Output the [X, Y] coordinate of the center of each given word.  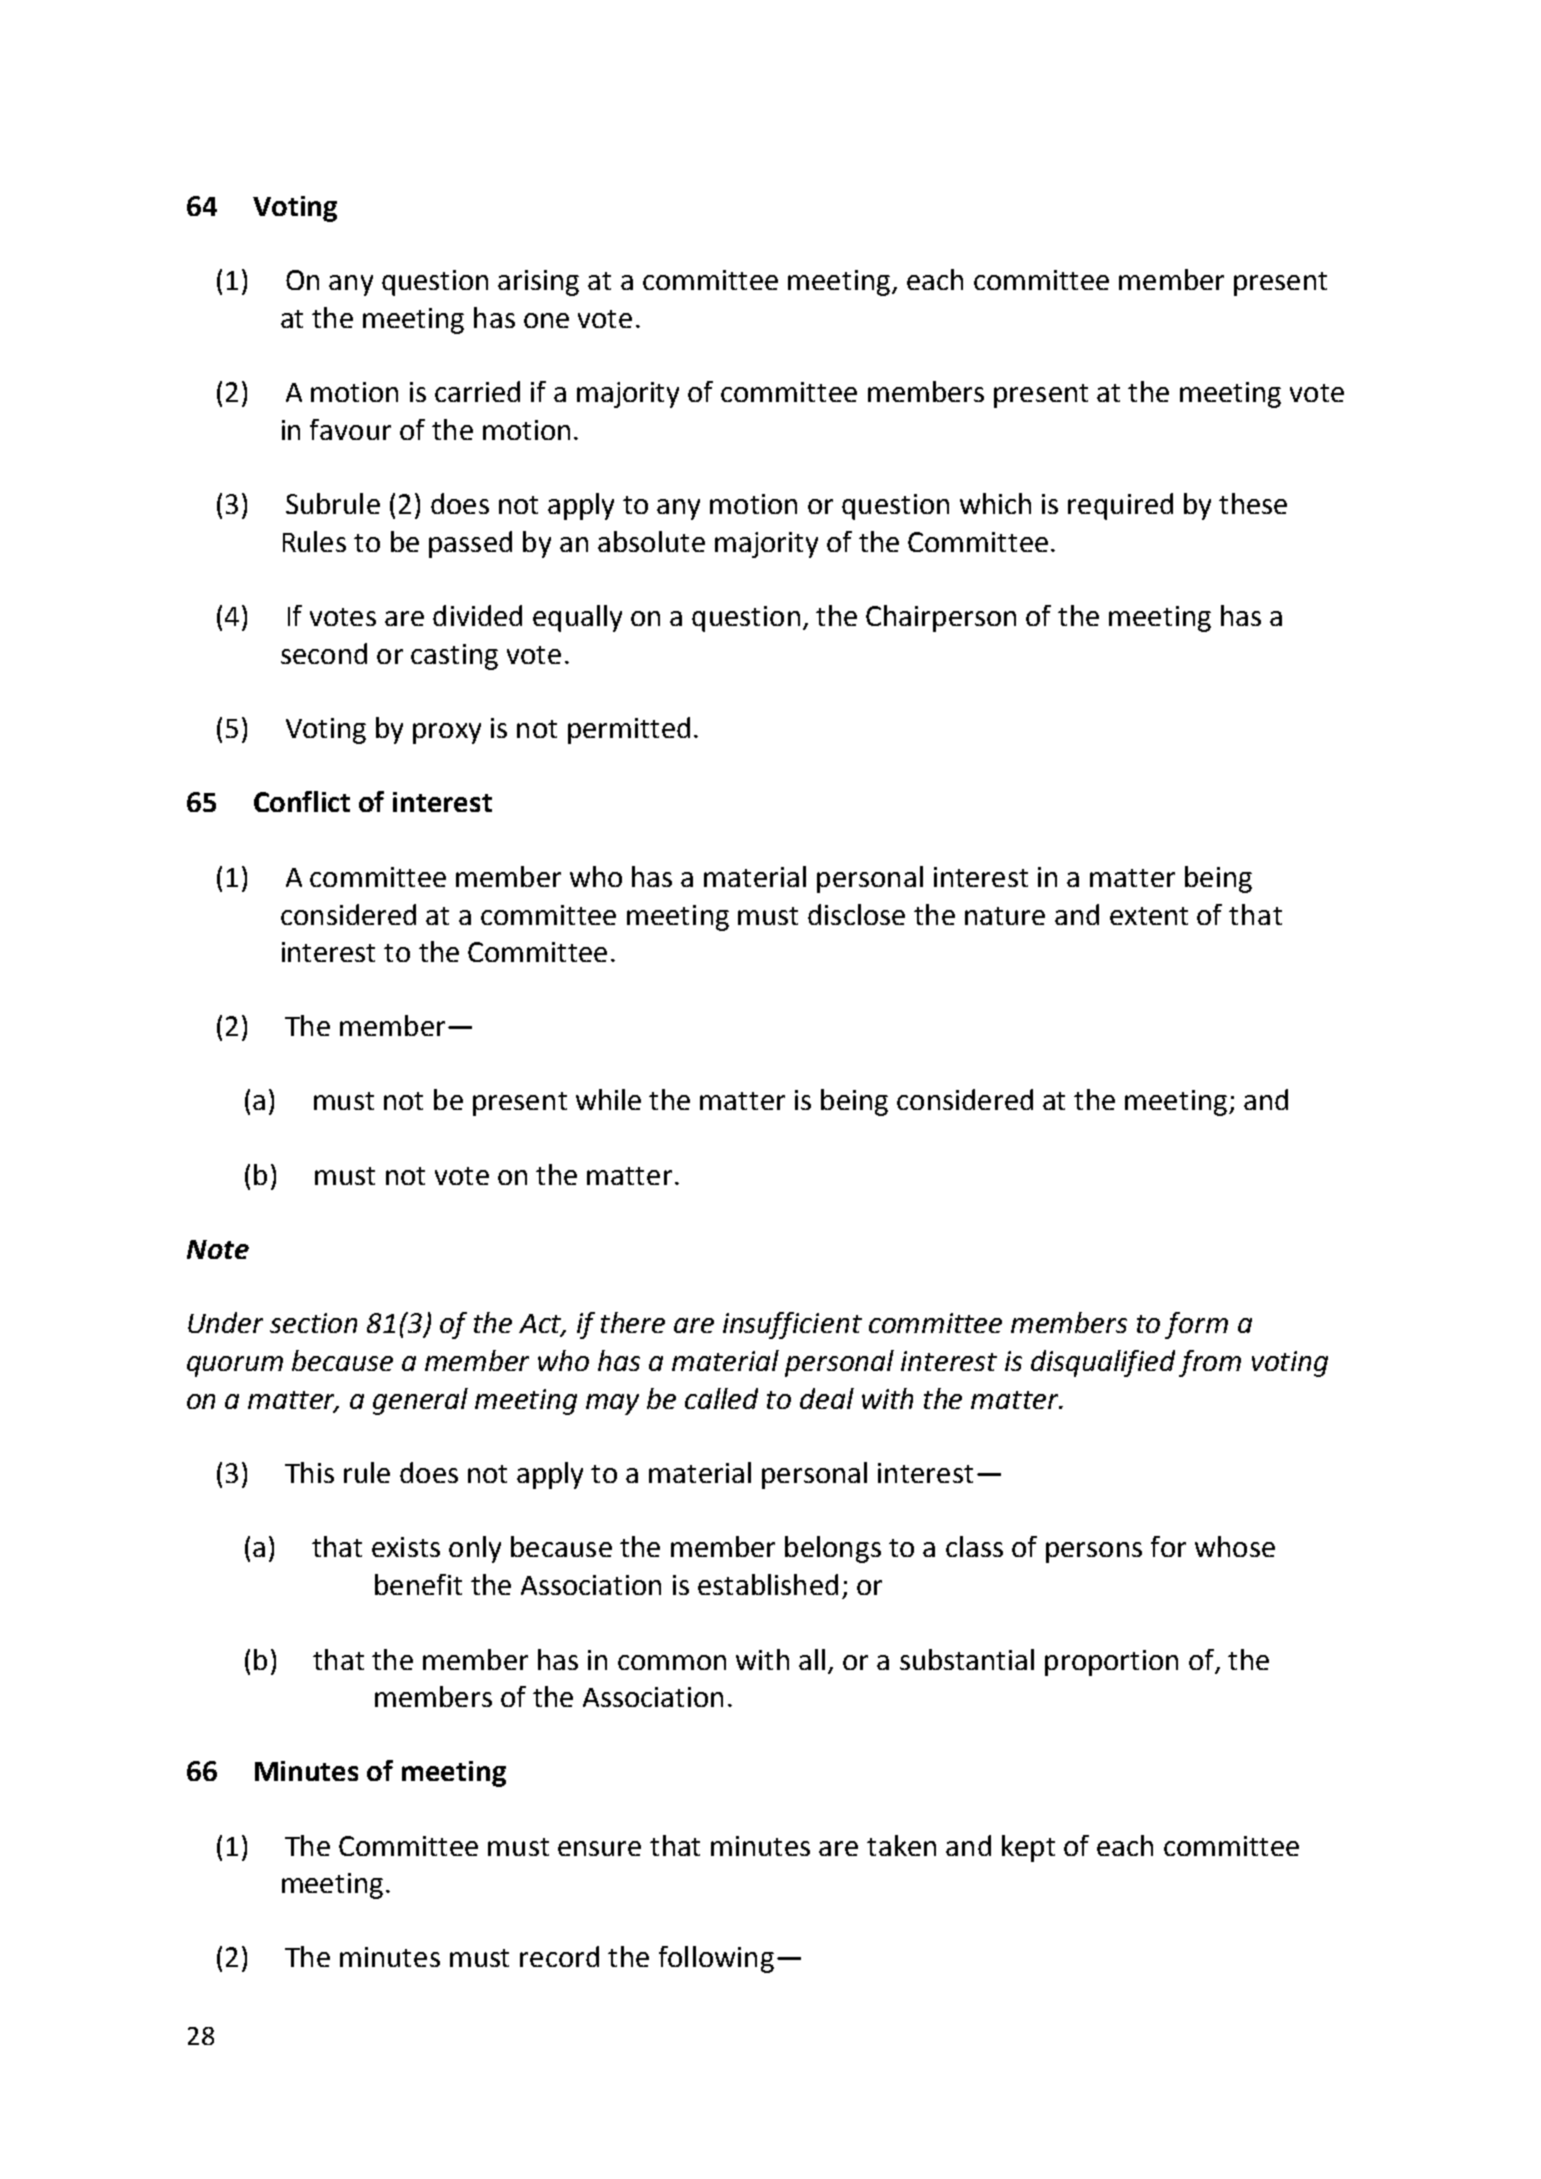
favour [350, 429]
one [546, 320]
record [559, 1956]
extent [1149, 916]
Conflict [302, 801]
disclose [856, 914]
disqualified [1103, 1363]
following [716, 1959]
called [721, 1398]
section [313, 1323]
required [1120, 506]
